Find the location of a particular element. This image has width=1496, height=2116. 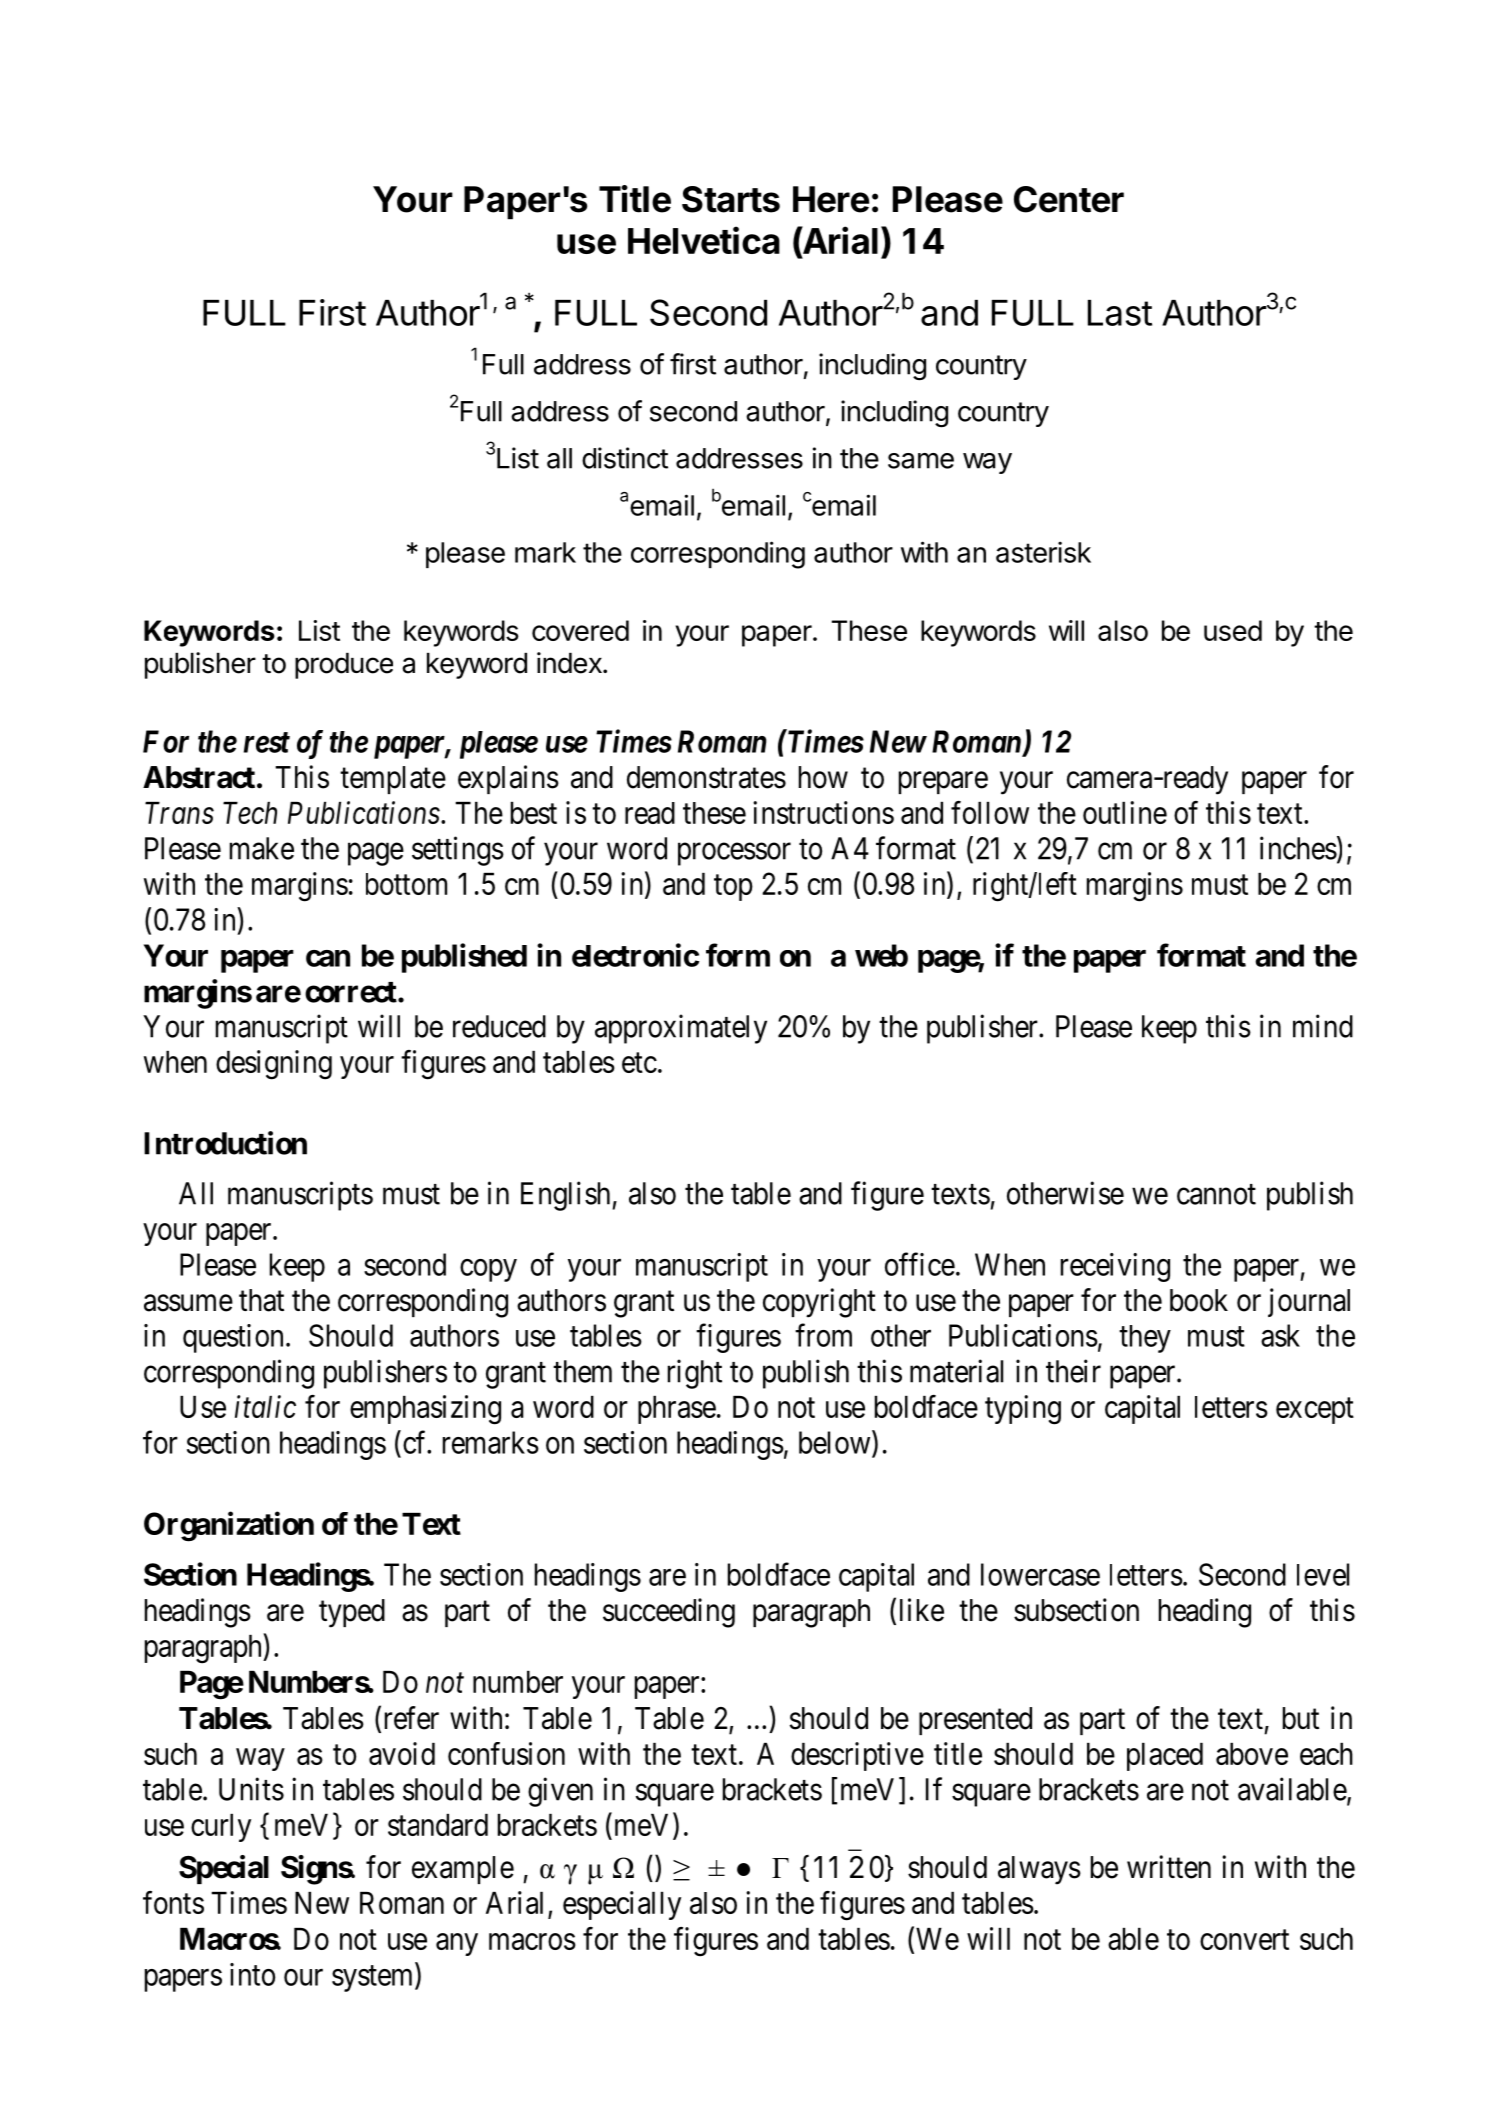

Starts is located at coordinates (731, 199).
